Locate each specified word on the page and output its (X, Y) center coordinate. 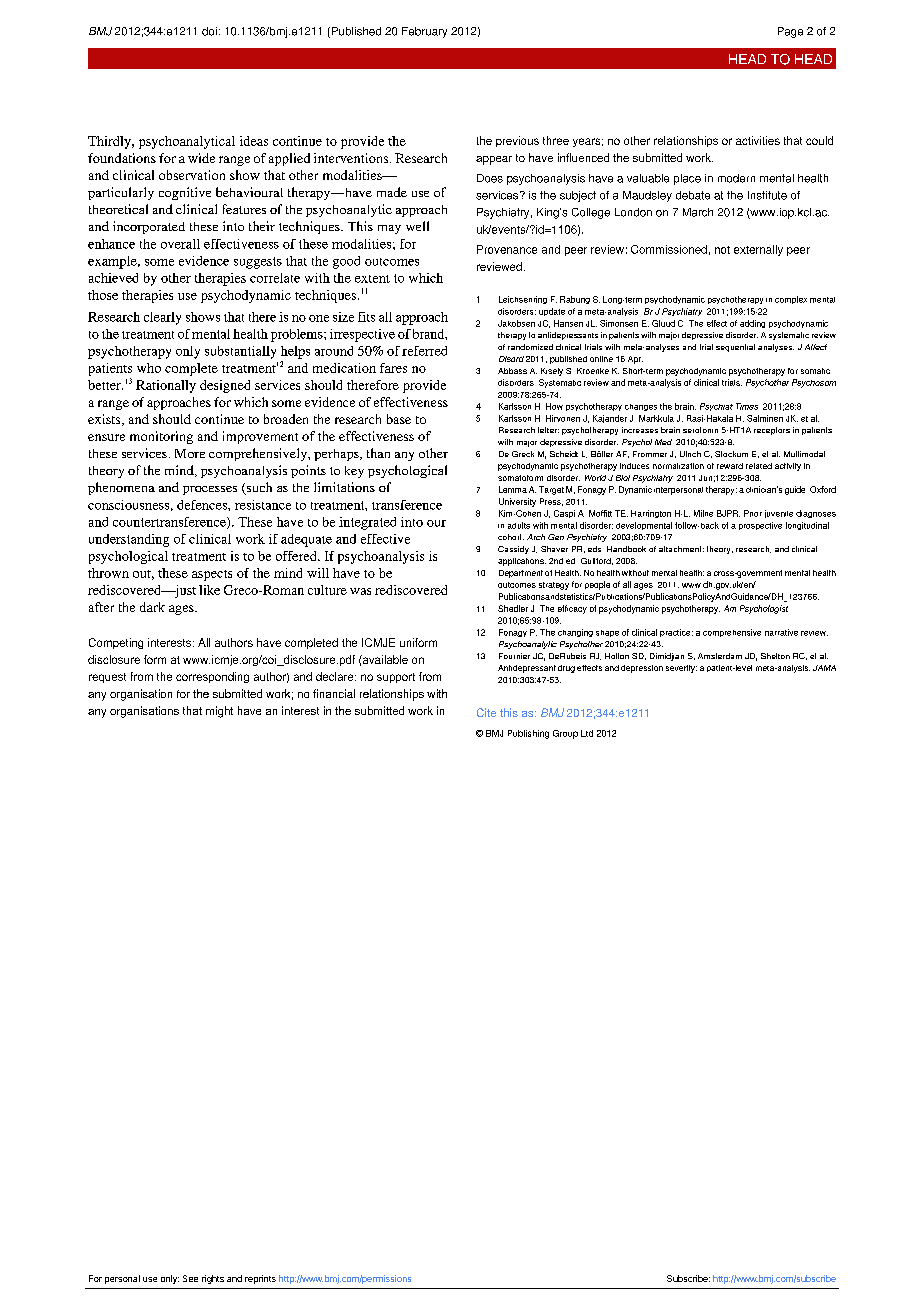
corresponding (212, 677)
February (424, 32)
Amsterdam (720, 656)
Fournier (514, 656)
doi (209, 31)
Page (790, 32)
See (190, 1278)
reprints (260, 1279)
